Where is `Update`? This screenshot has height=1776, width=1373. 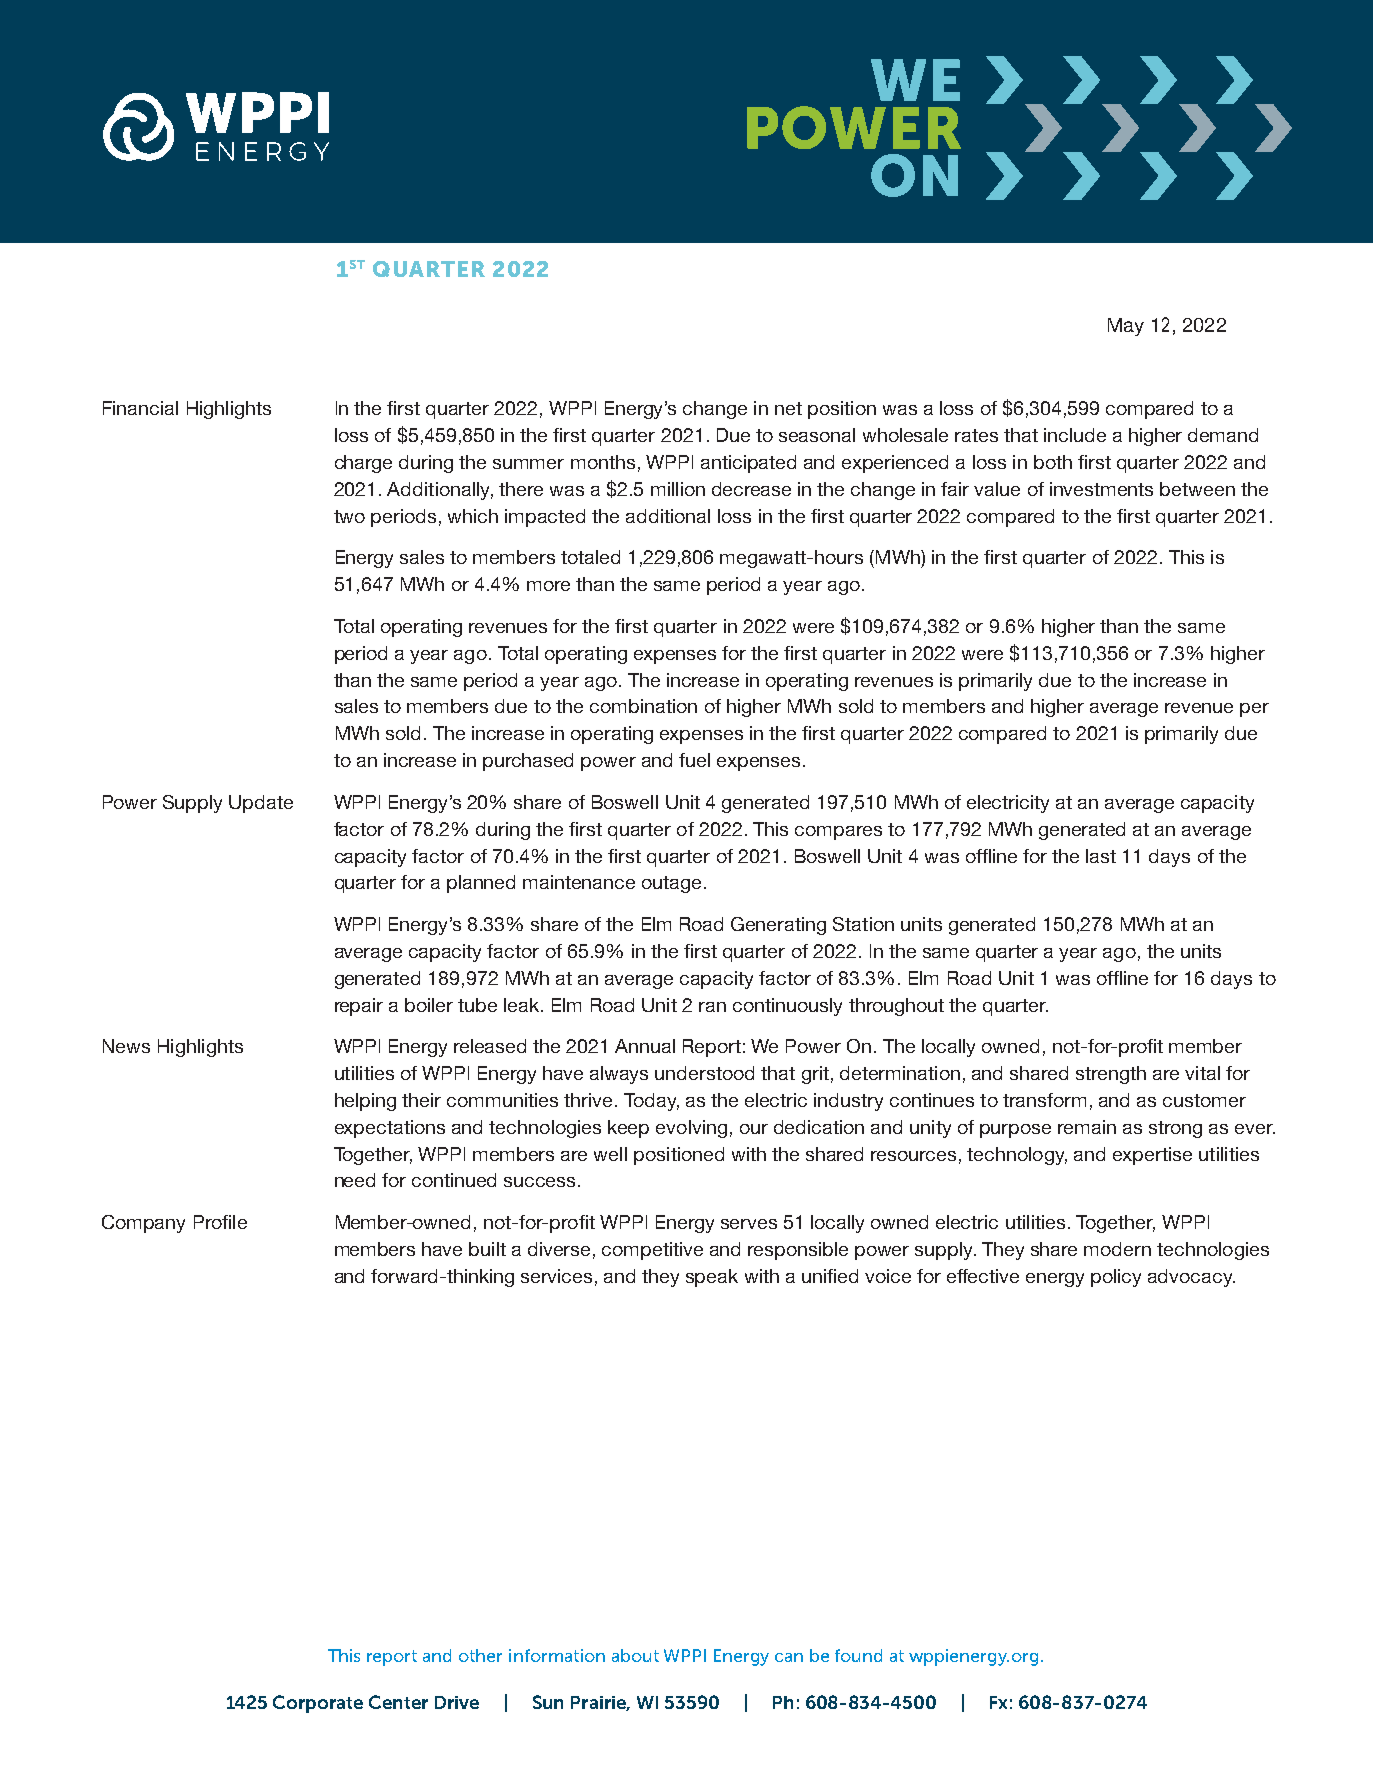
Update is located at coordinates (261, 804).
